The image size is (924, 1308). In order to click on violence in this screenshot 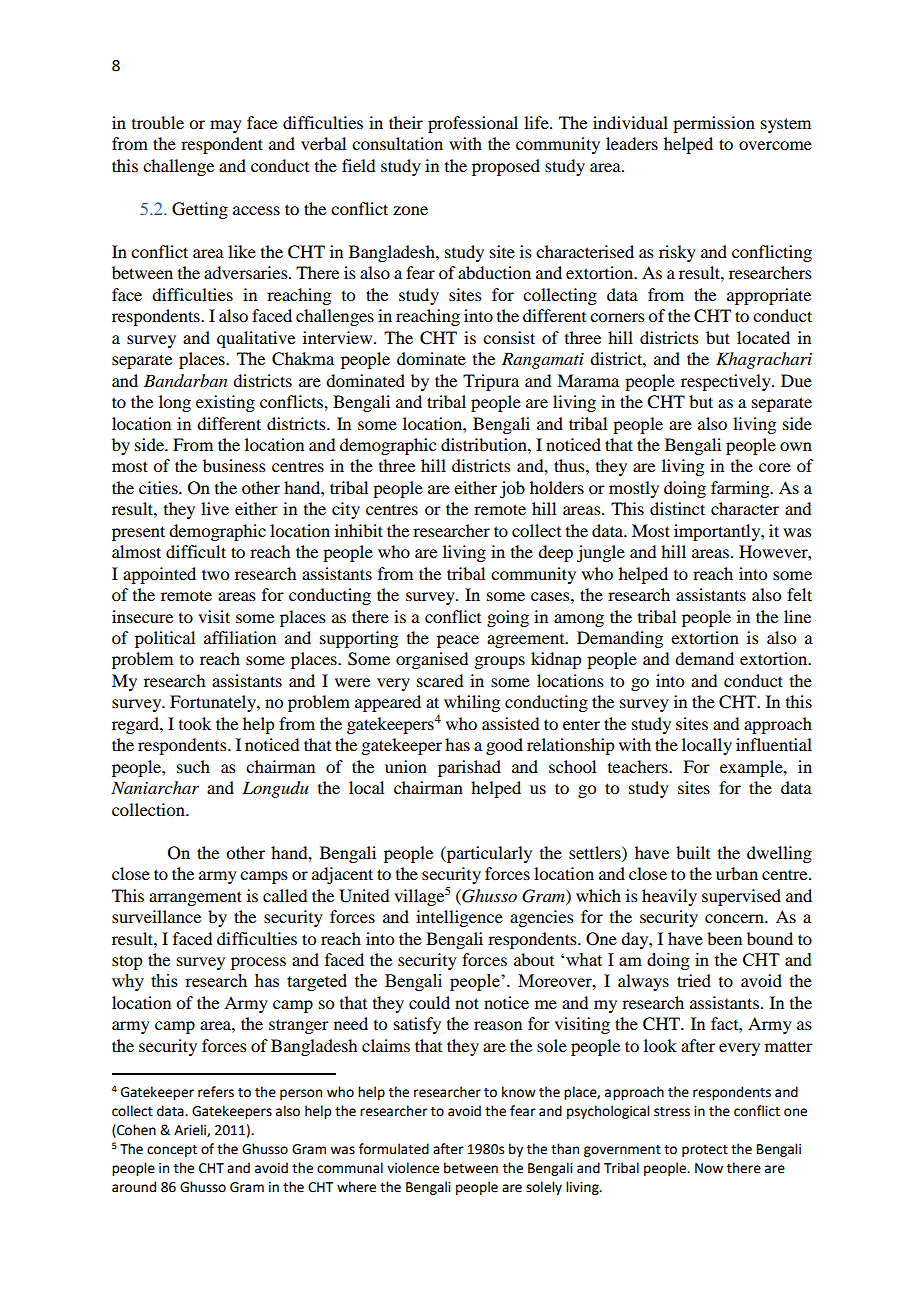, I will do `click(413, 1168)`.
